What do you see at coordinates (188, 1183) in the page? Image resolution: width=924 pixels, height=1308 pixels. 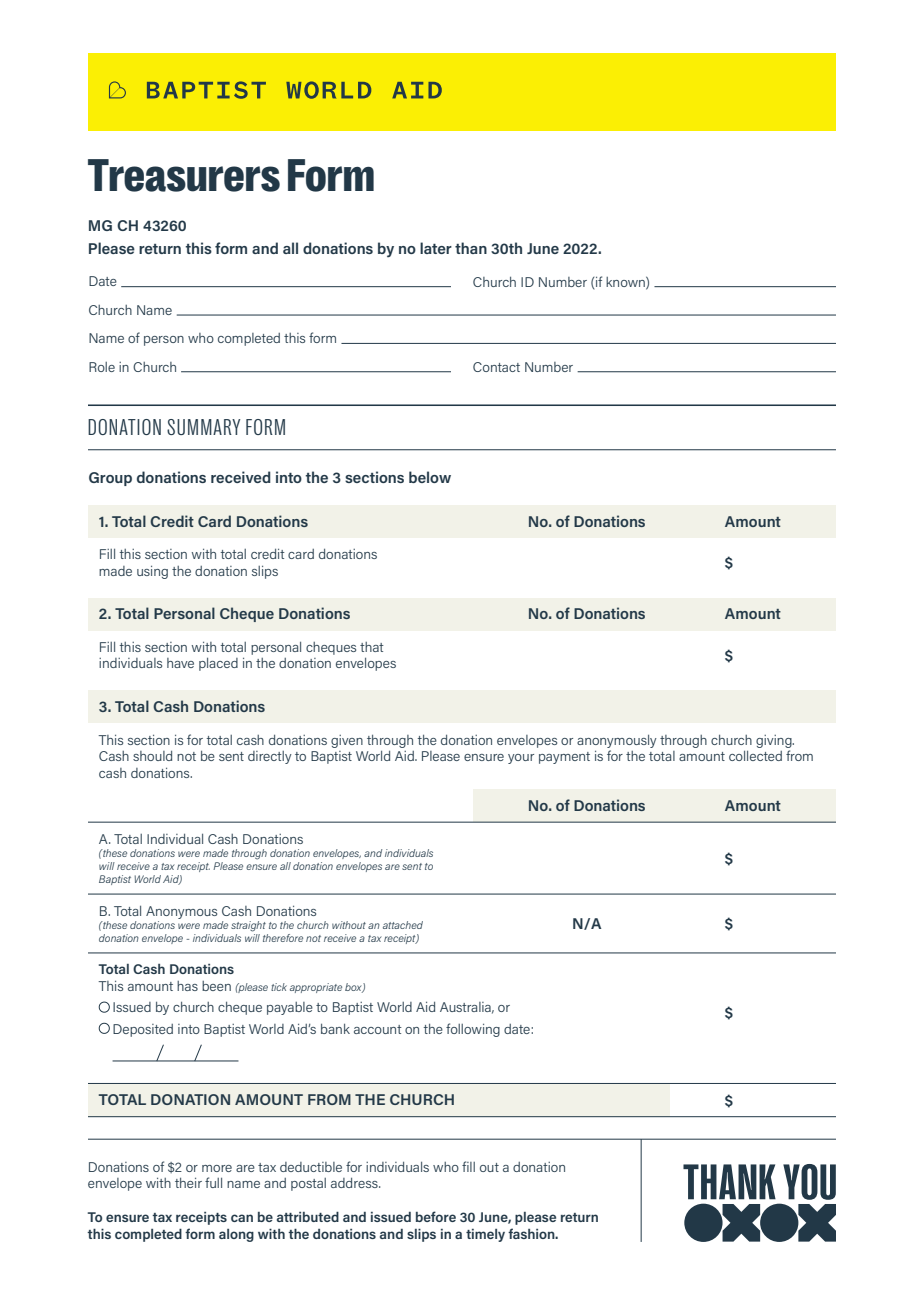 I see `their` at bounding box center [188, 1183].
